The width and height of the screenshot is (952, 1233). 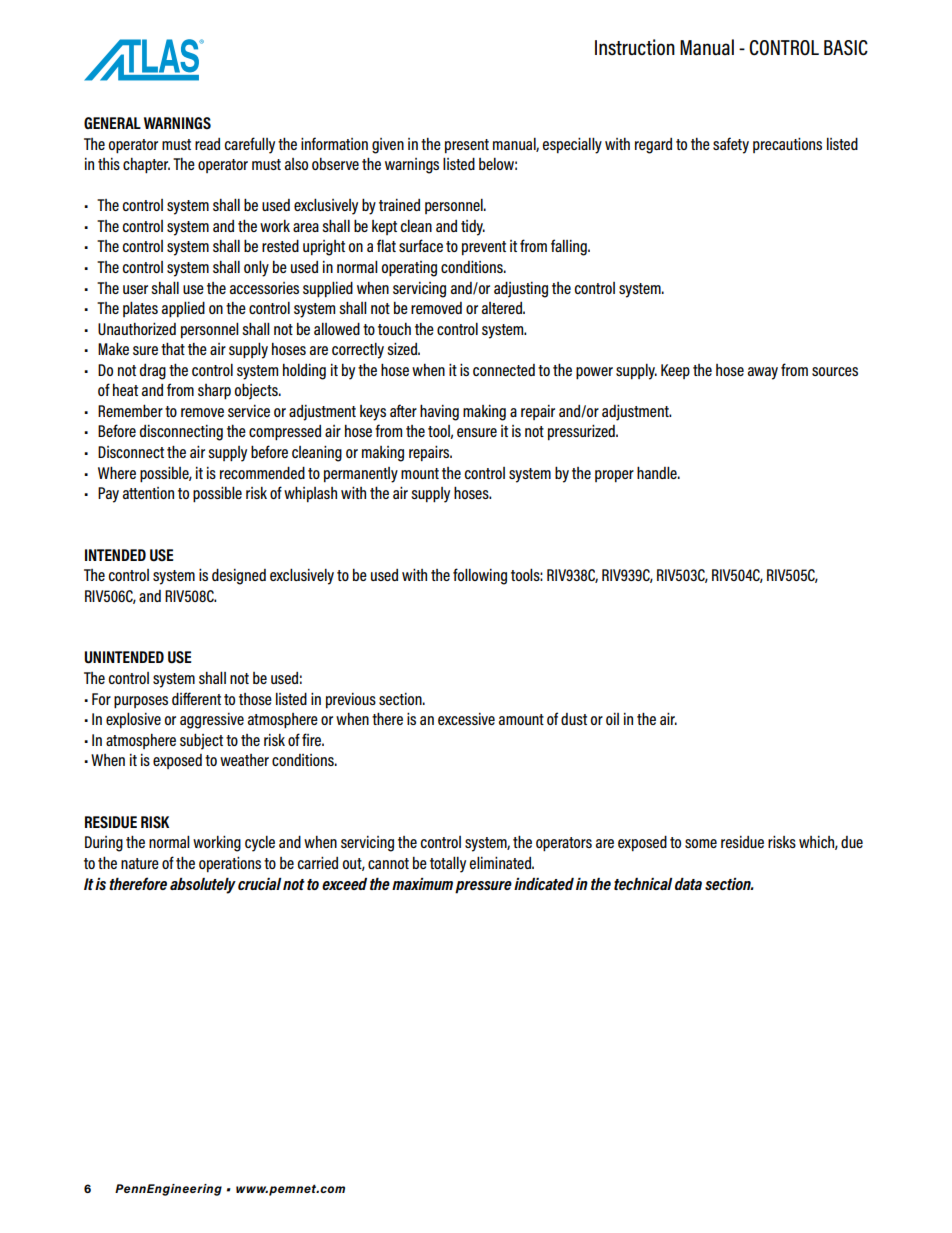 I want to click on operations, so click(x=230, y=864).
